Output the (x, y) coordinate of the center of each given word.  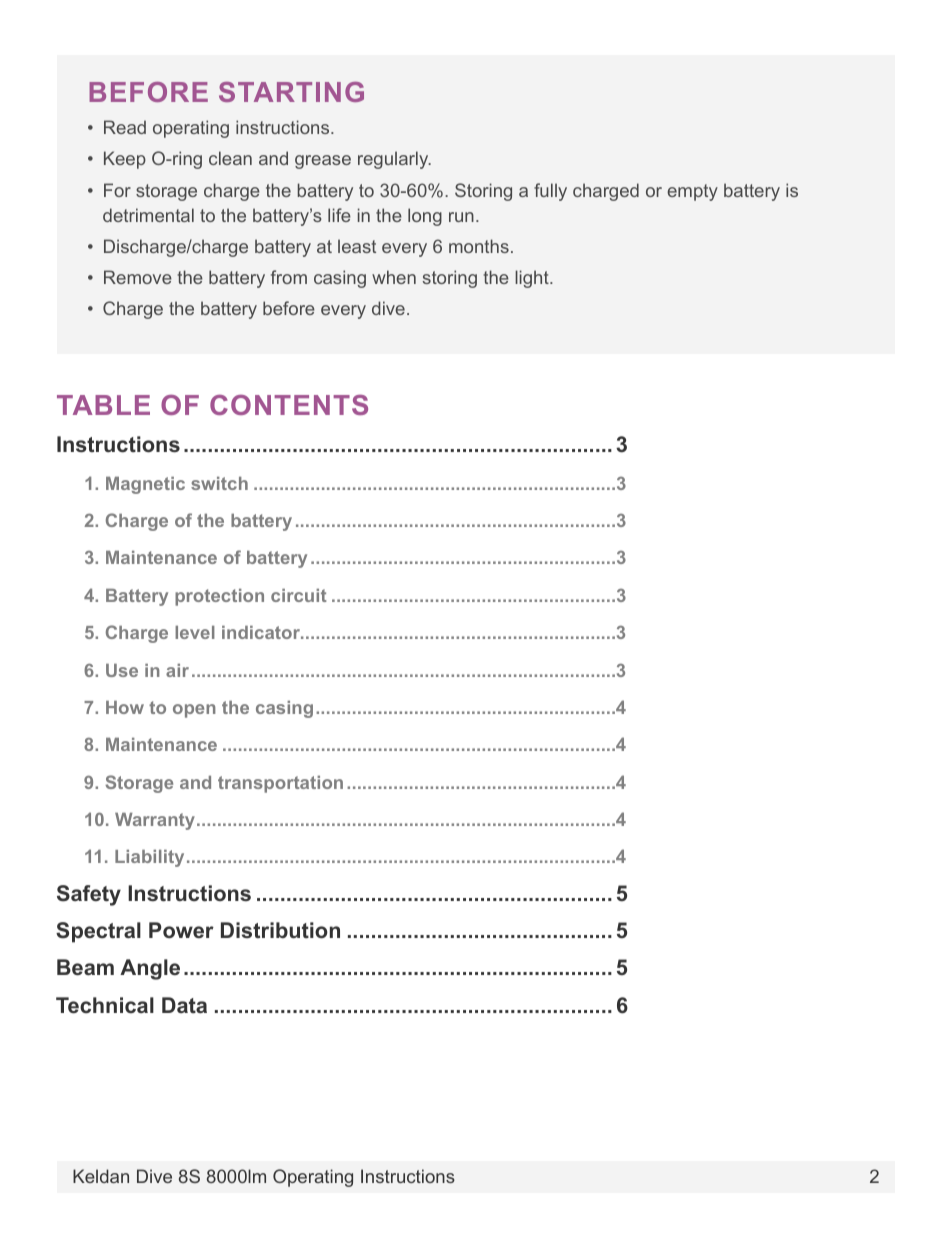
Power (181, 930)
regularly (394, 160)
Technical (105, 1005)
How (125, 707)
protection (219, 597)
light (533, 279)
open (194, 711)
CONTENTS (289, 405)
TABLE (103, 405)
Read (125, 127)
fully (550, 192)
